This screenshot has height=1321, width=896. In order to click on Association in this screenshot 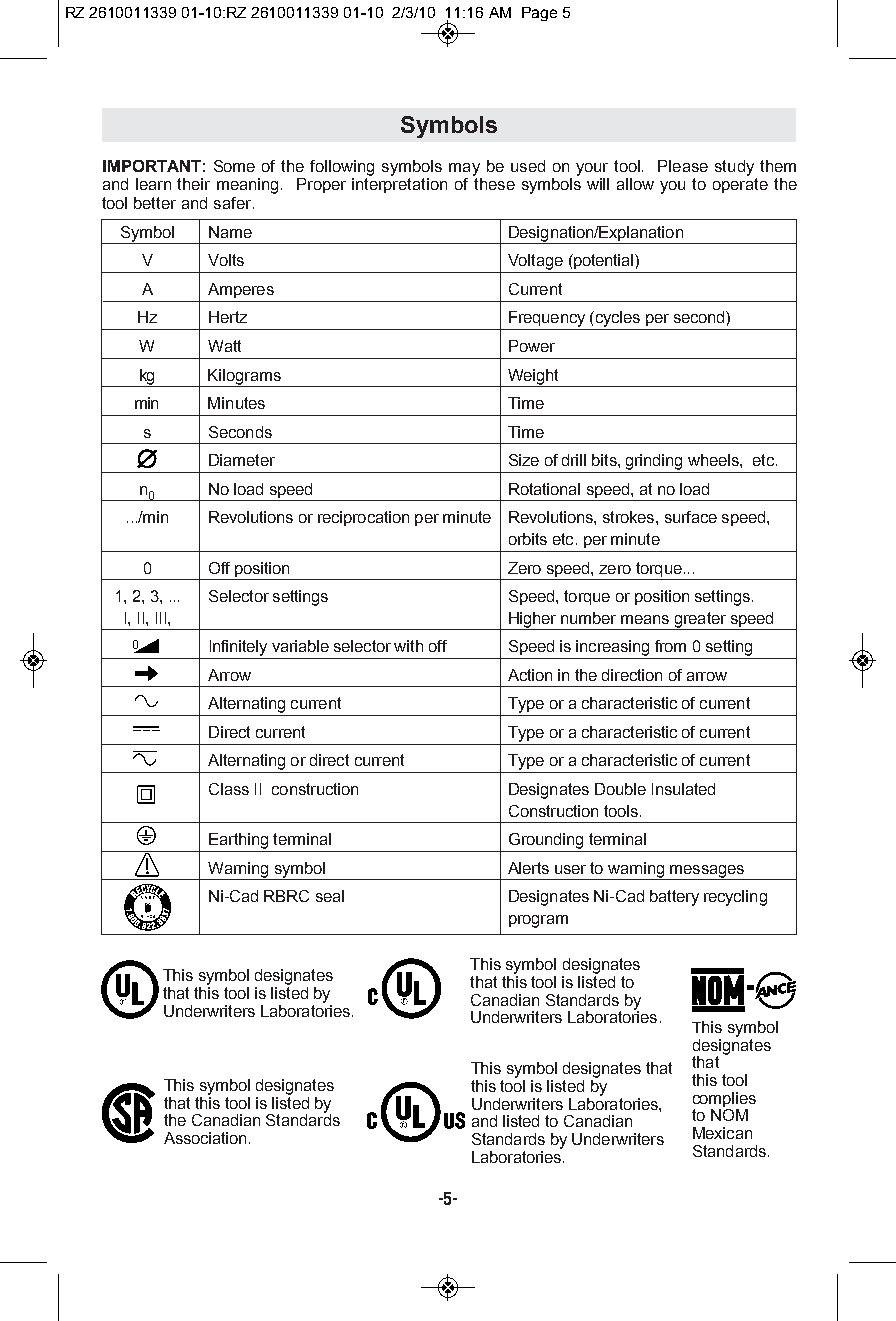, I will do `click(205, 1138)`.
